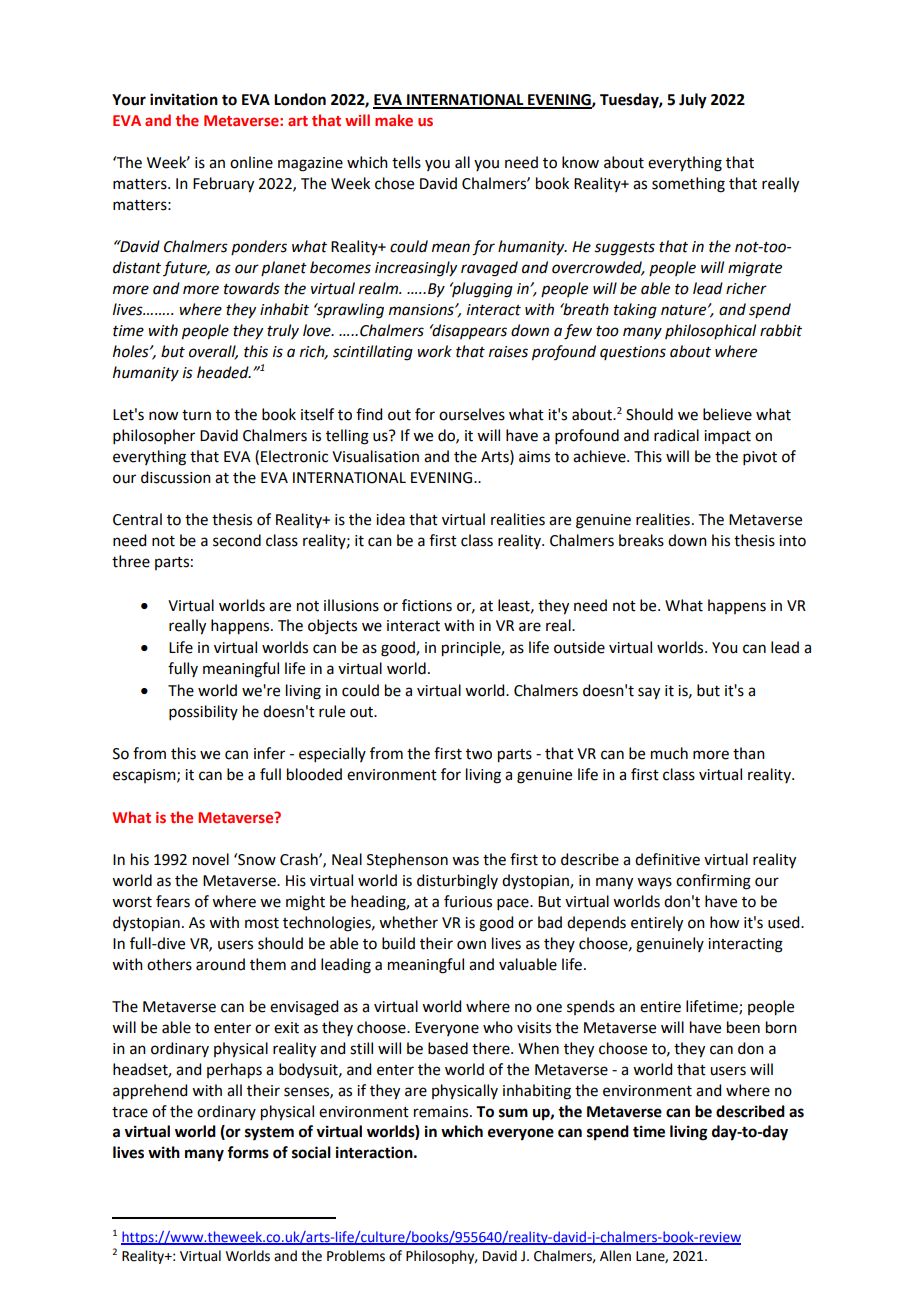 The width and height of the document is (924, 1308). I want to click on ourselves, so click(472, 414).
